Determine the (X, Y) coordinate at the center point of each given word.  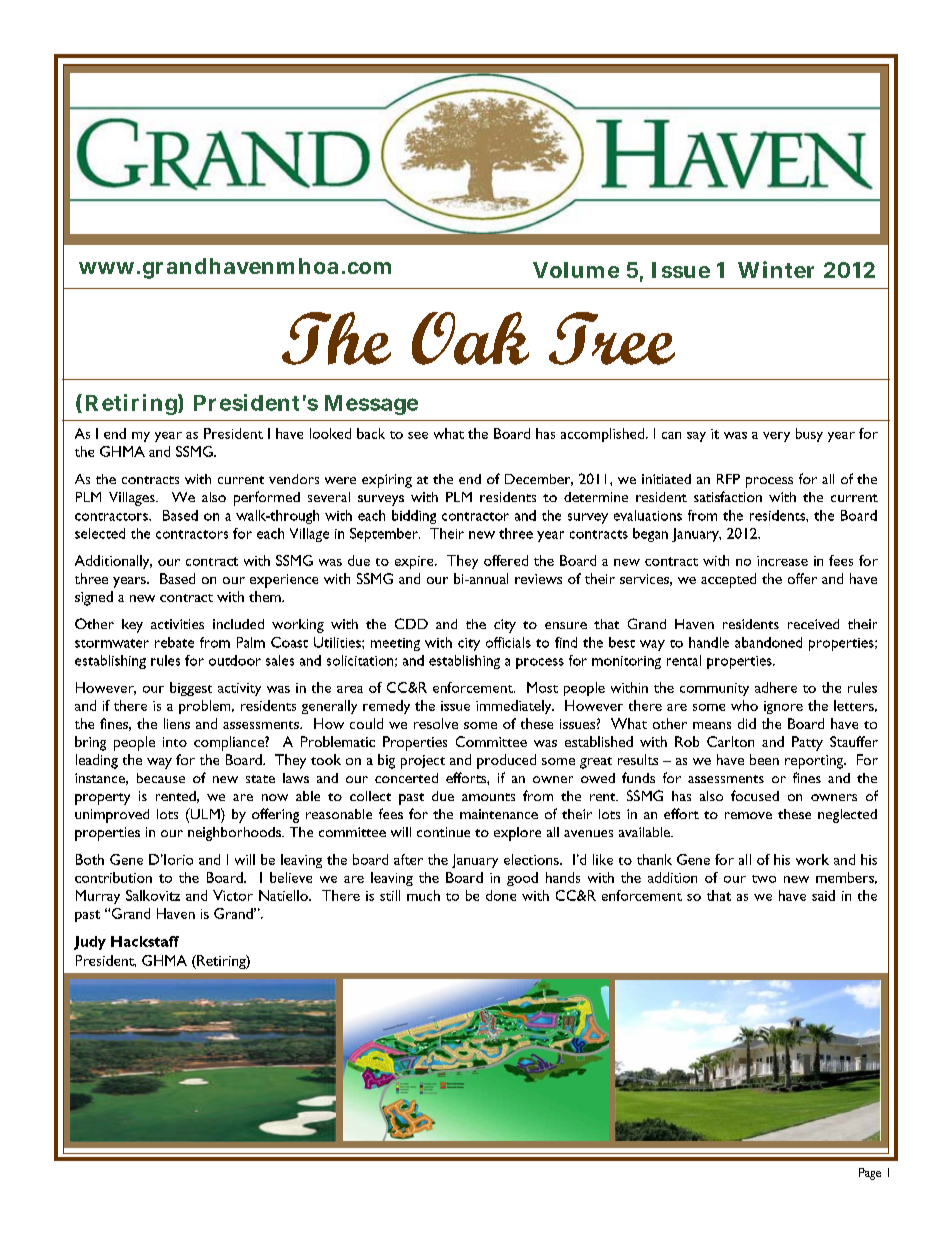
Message (371, 405)
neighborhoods (235, 834)
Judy (90, 943)
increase (782, 561)
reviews (538, 579)
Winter (776, 269)
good (522, 879)
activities (177, 624)
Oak (470, 338)
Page (870, 1174)
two (764, 879)
